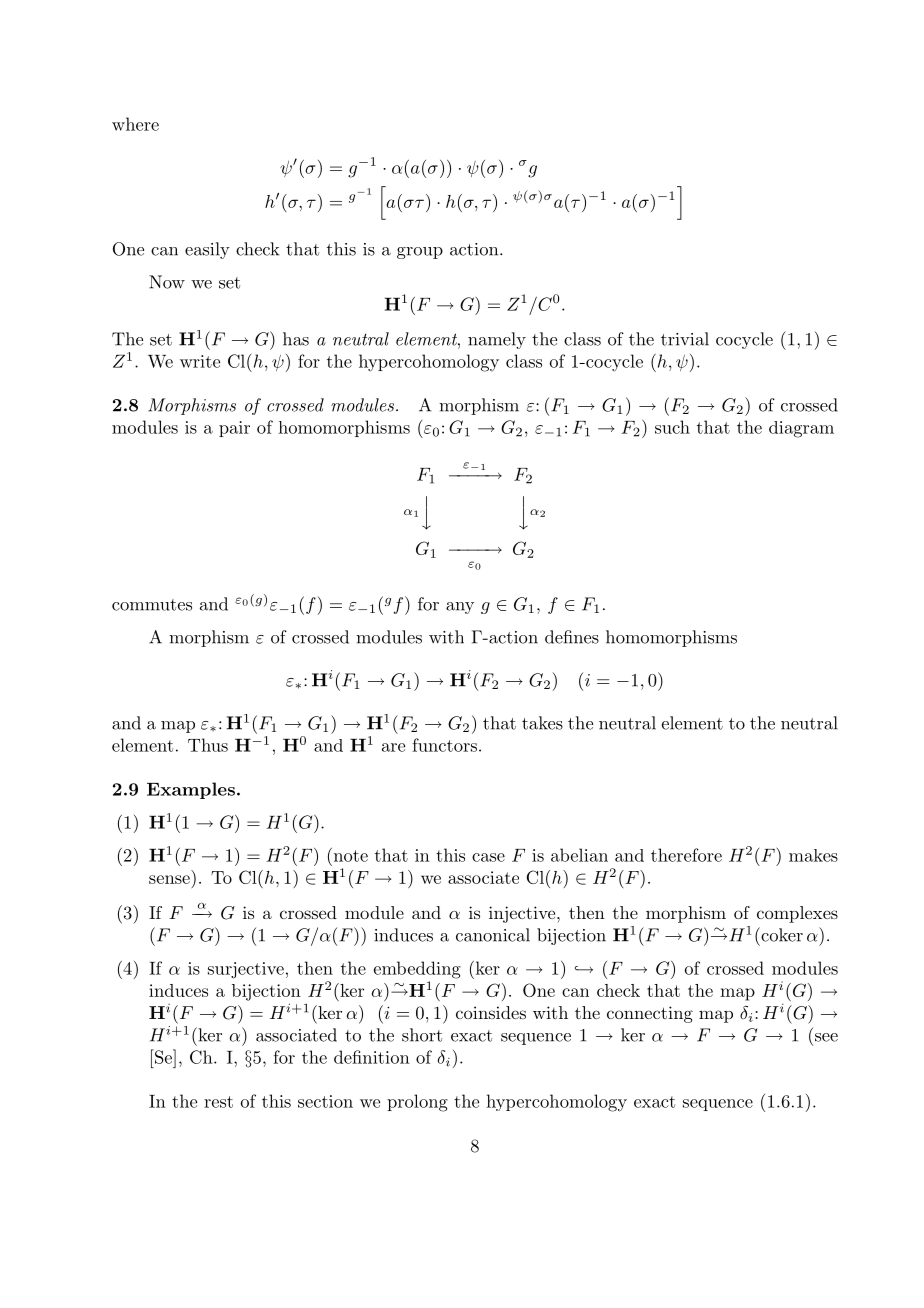  What do you see at coordinates (152, 605) in the screenshot?
I see `commutes` at bounding box center [152, 605].
